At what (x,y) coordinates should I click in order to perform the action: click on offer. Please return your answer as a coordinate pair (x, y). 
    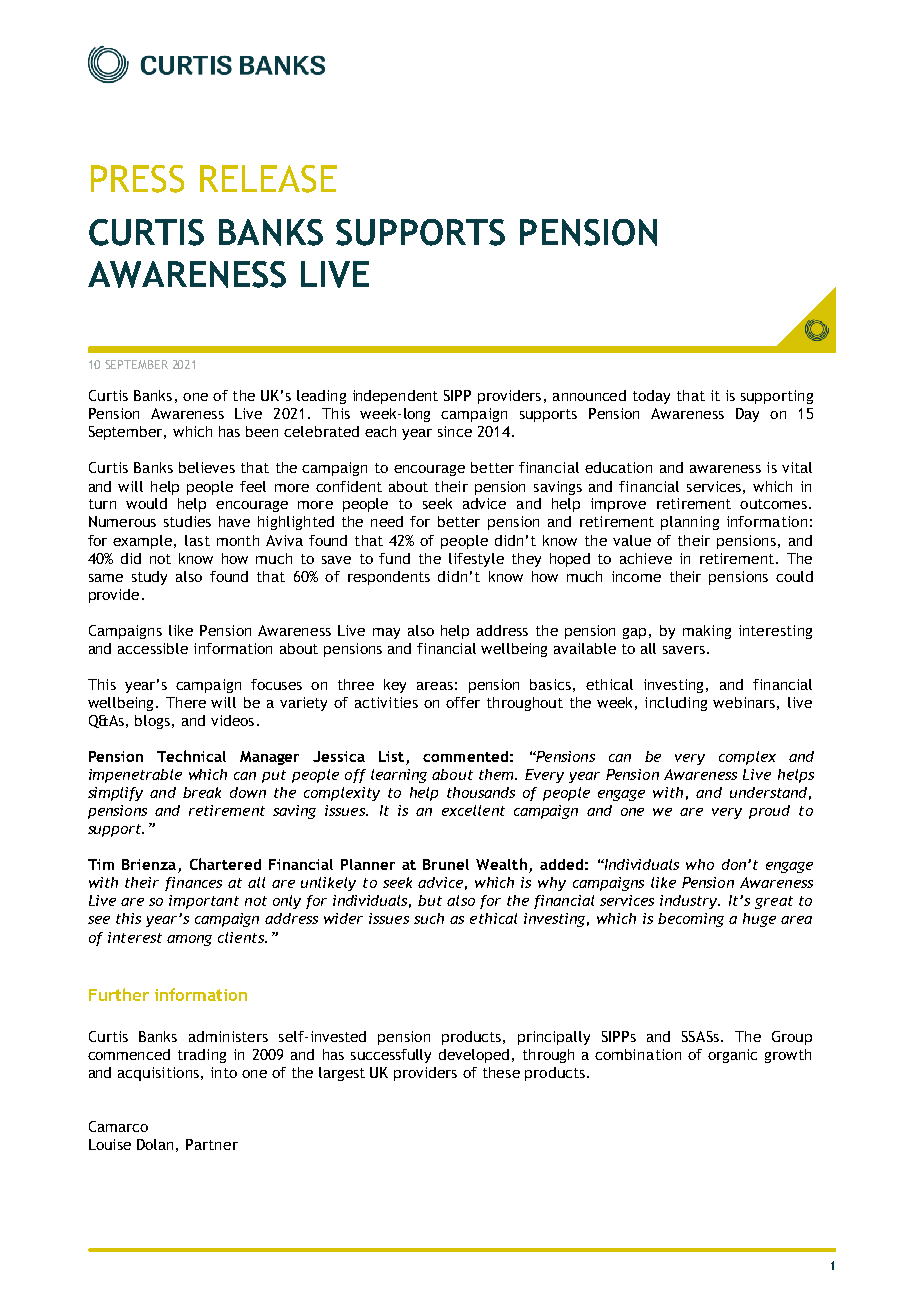
    Looking at the image, I should click on (463, 702).
